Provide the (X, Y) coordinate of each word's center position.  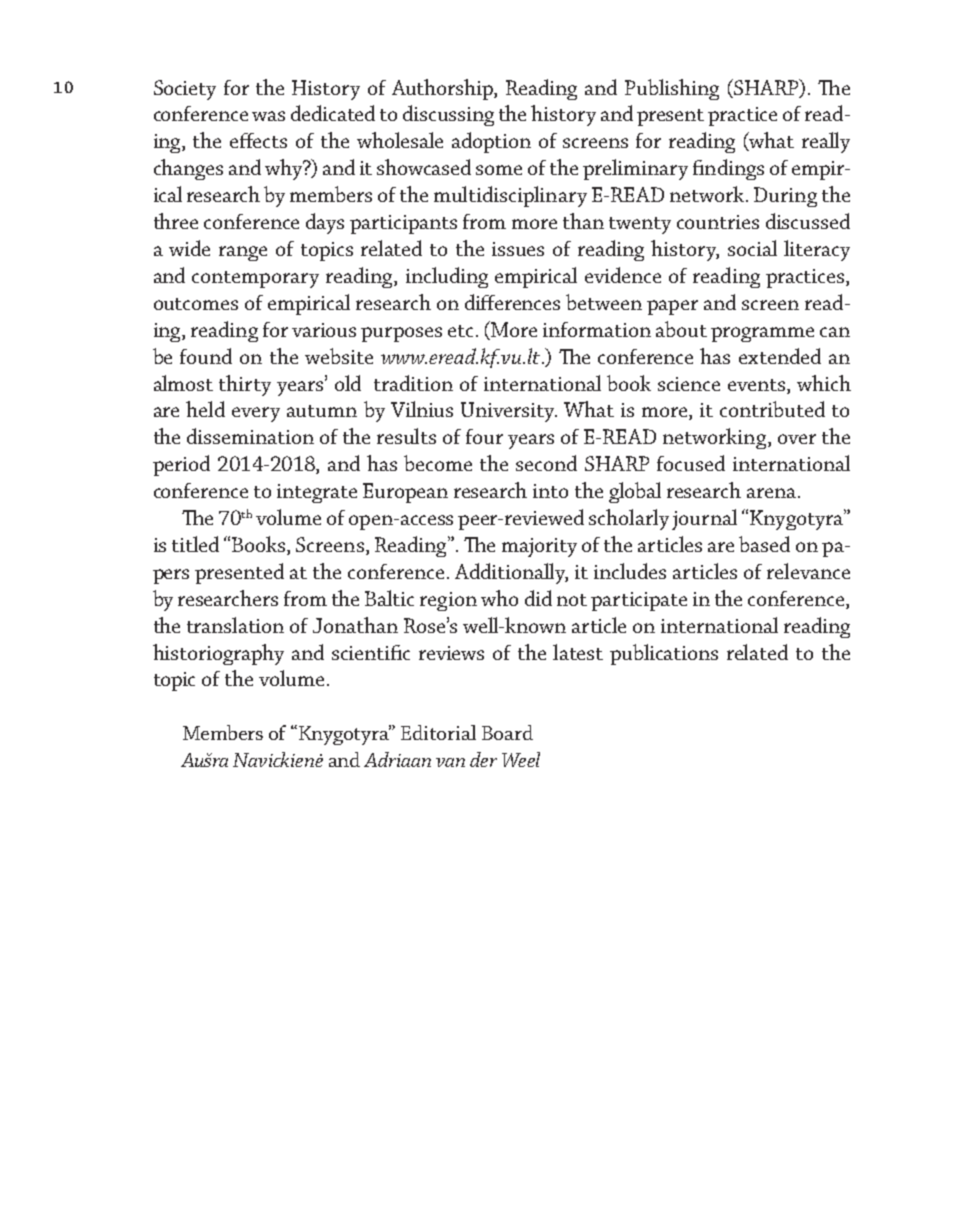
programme (762, 334)
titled (195, 544)
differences (512, 302)
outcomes (196, 304)
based (764, 544)
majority (539, 547)
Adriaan (397, 759)
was (268, 116)
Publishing (672, 89)
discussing (448, 115)
